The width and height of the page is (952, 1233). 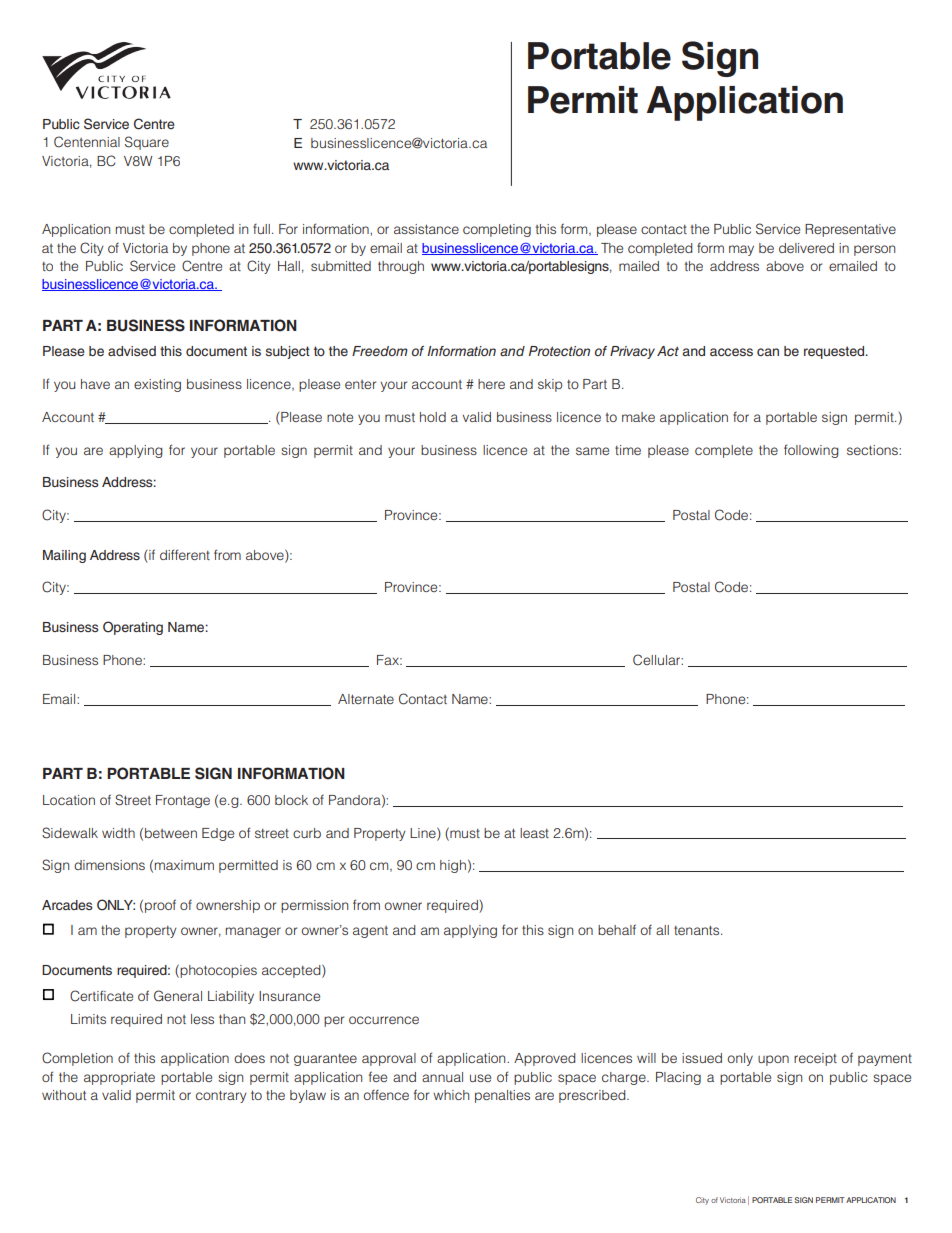 What do you see at coordinates (147, 143) in the page?
I see `Square` at bounding box center [147, 143].
